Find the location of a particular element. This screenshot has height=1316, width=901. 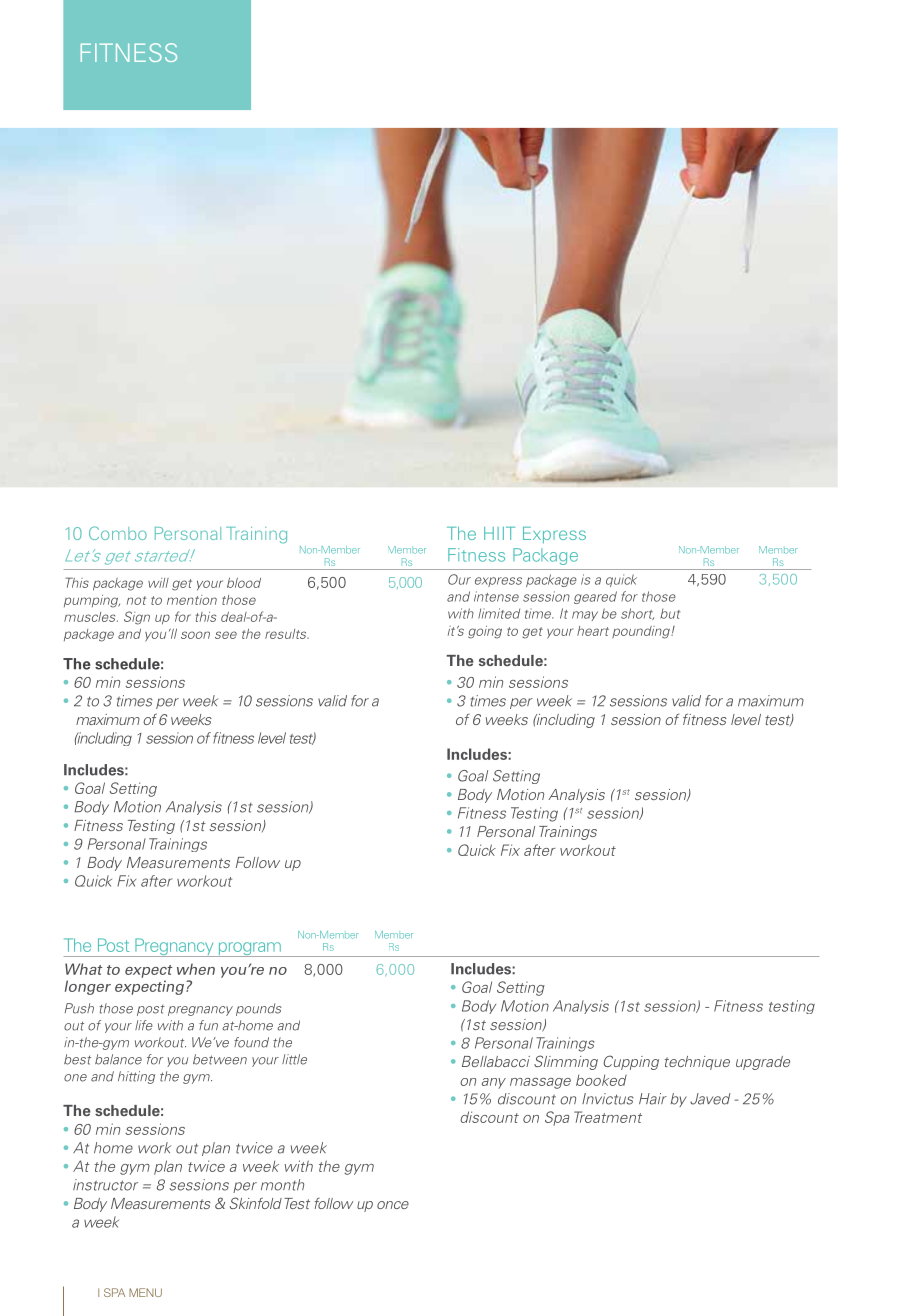

soon is located at coordinates (195, 635).
